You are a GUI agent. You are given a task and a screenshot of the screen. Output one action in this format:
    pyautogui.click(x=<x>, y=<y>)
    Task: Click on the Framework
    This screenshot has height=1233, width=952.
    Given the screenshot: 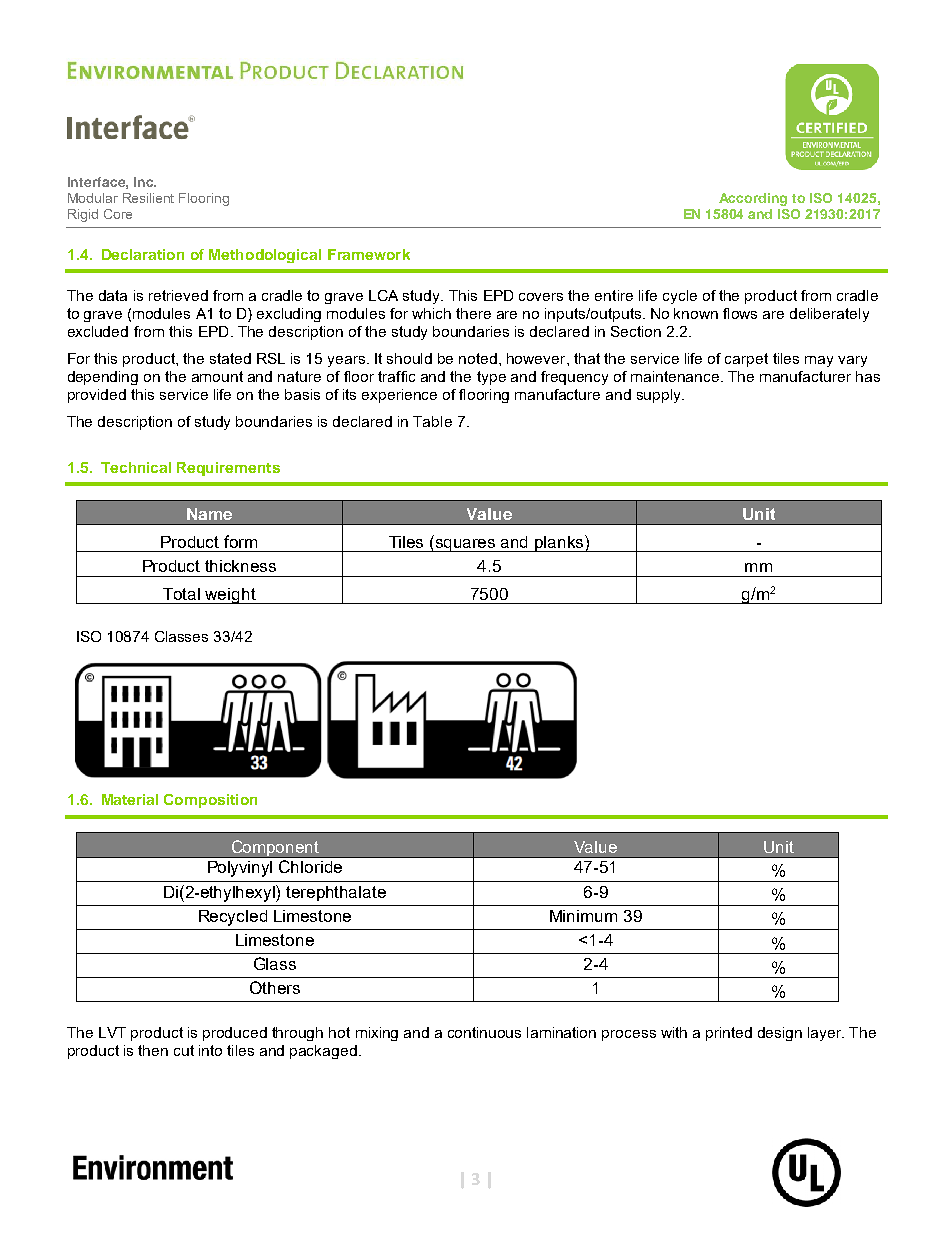 What is the action you would take?
    pyautogui.click(x=369, y=254)
